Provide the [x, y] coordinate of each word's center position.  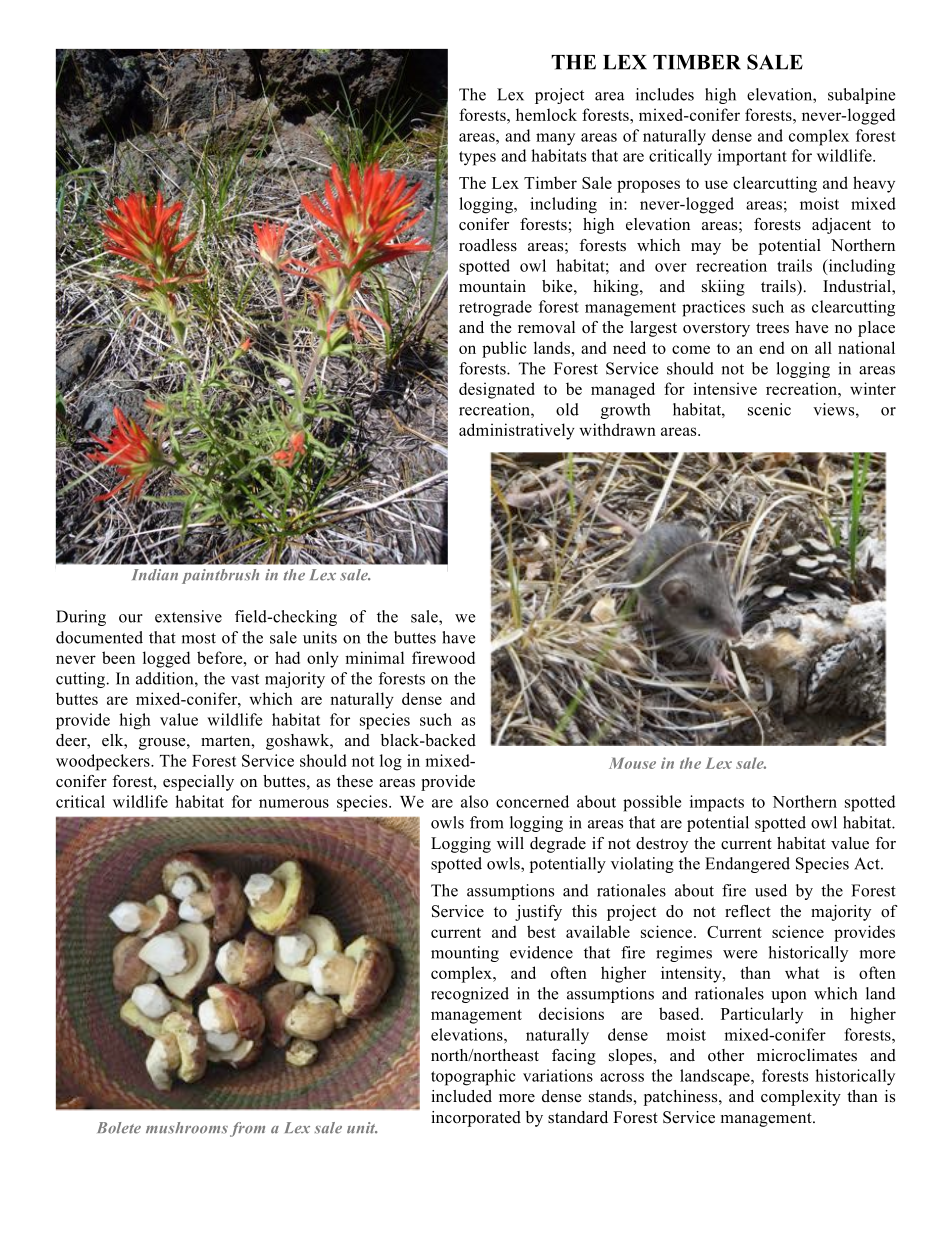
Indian [155, 575]
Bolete [119, 1128]
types [477, 158]
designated [497, 390]
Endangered [747, 865]
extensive [188, 616]
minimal [374, 657]
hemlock [546, 114]
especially [198, 783]
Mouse [632, 763]
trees [772, 328]
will [510, 843]
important [752, 157]
